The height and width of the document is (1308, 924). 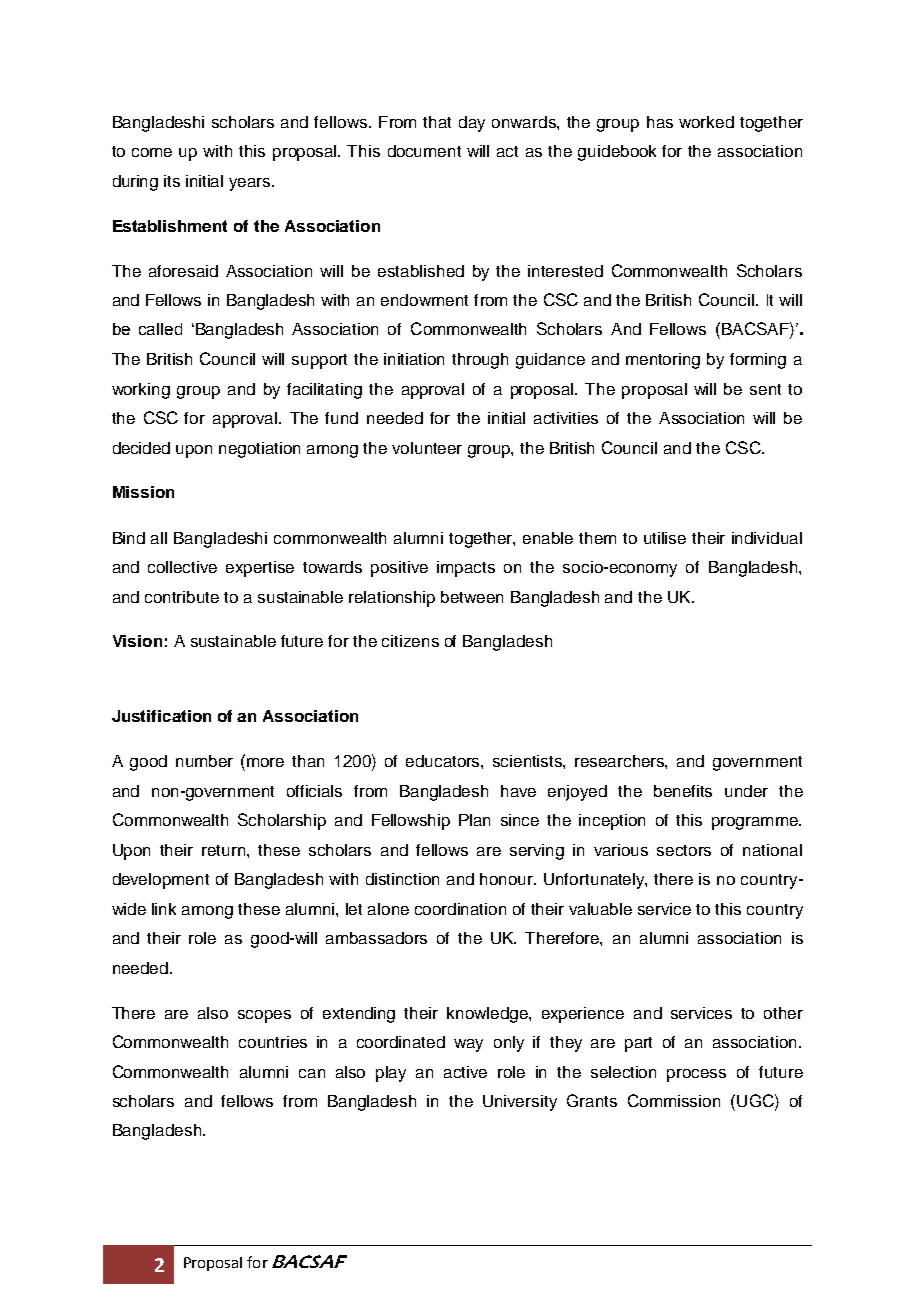 I want to click on worked, so click(x=706, y=122).
